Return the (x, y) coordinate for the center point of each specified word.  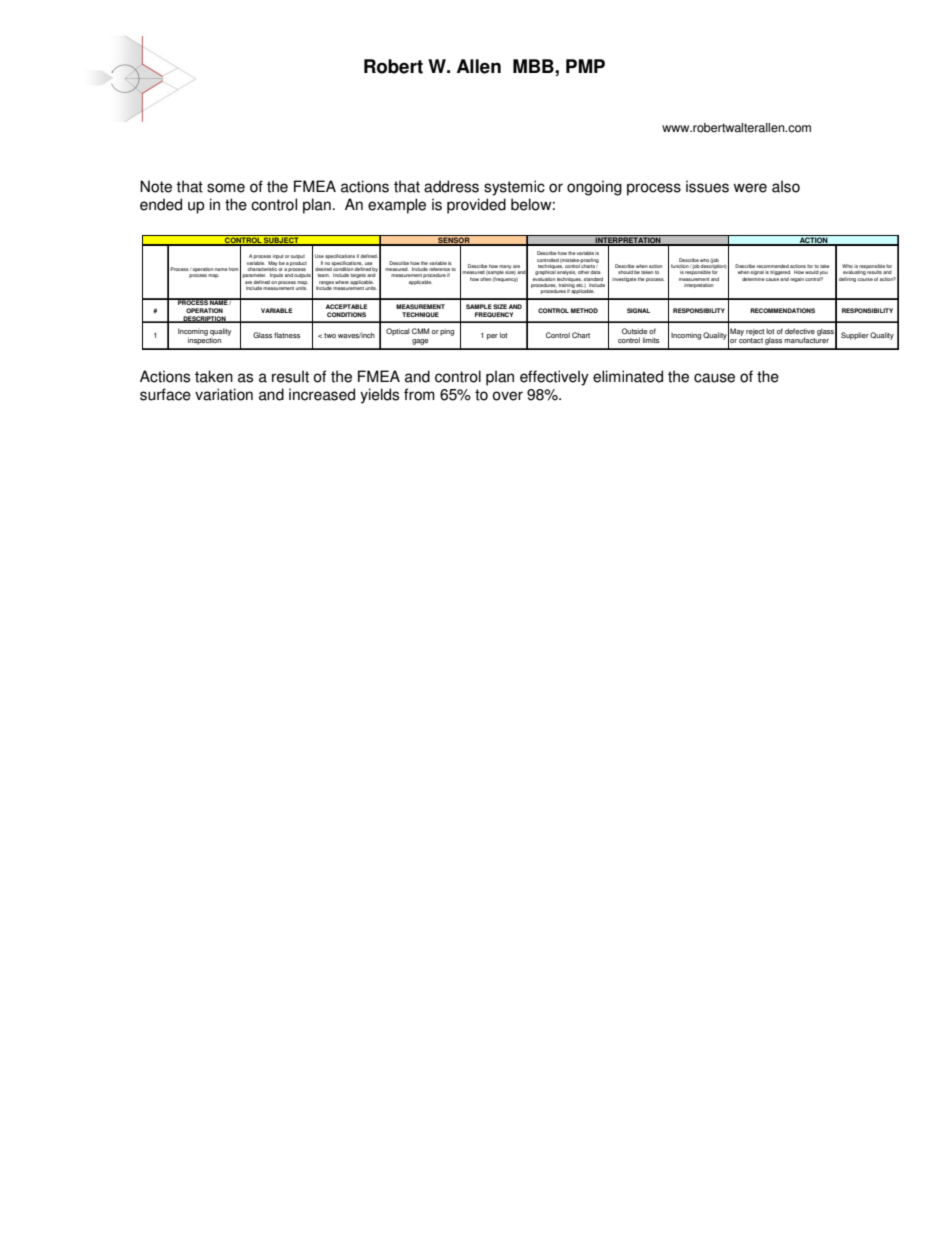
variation (224, 394)
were (750, 188)
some (226, 188)
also (786, 186)
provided (476, 206)
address (451, 186)
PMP (585, 66)
